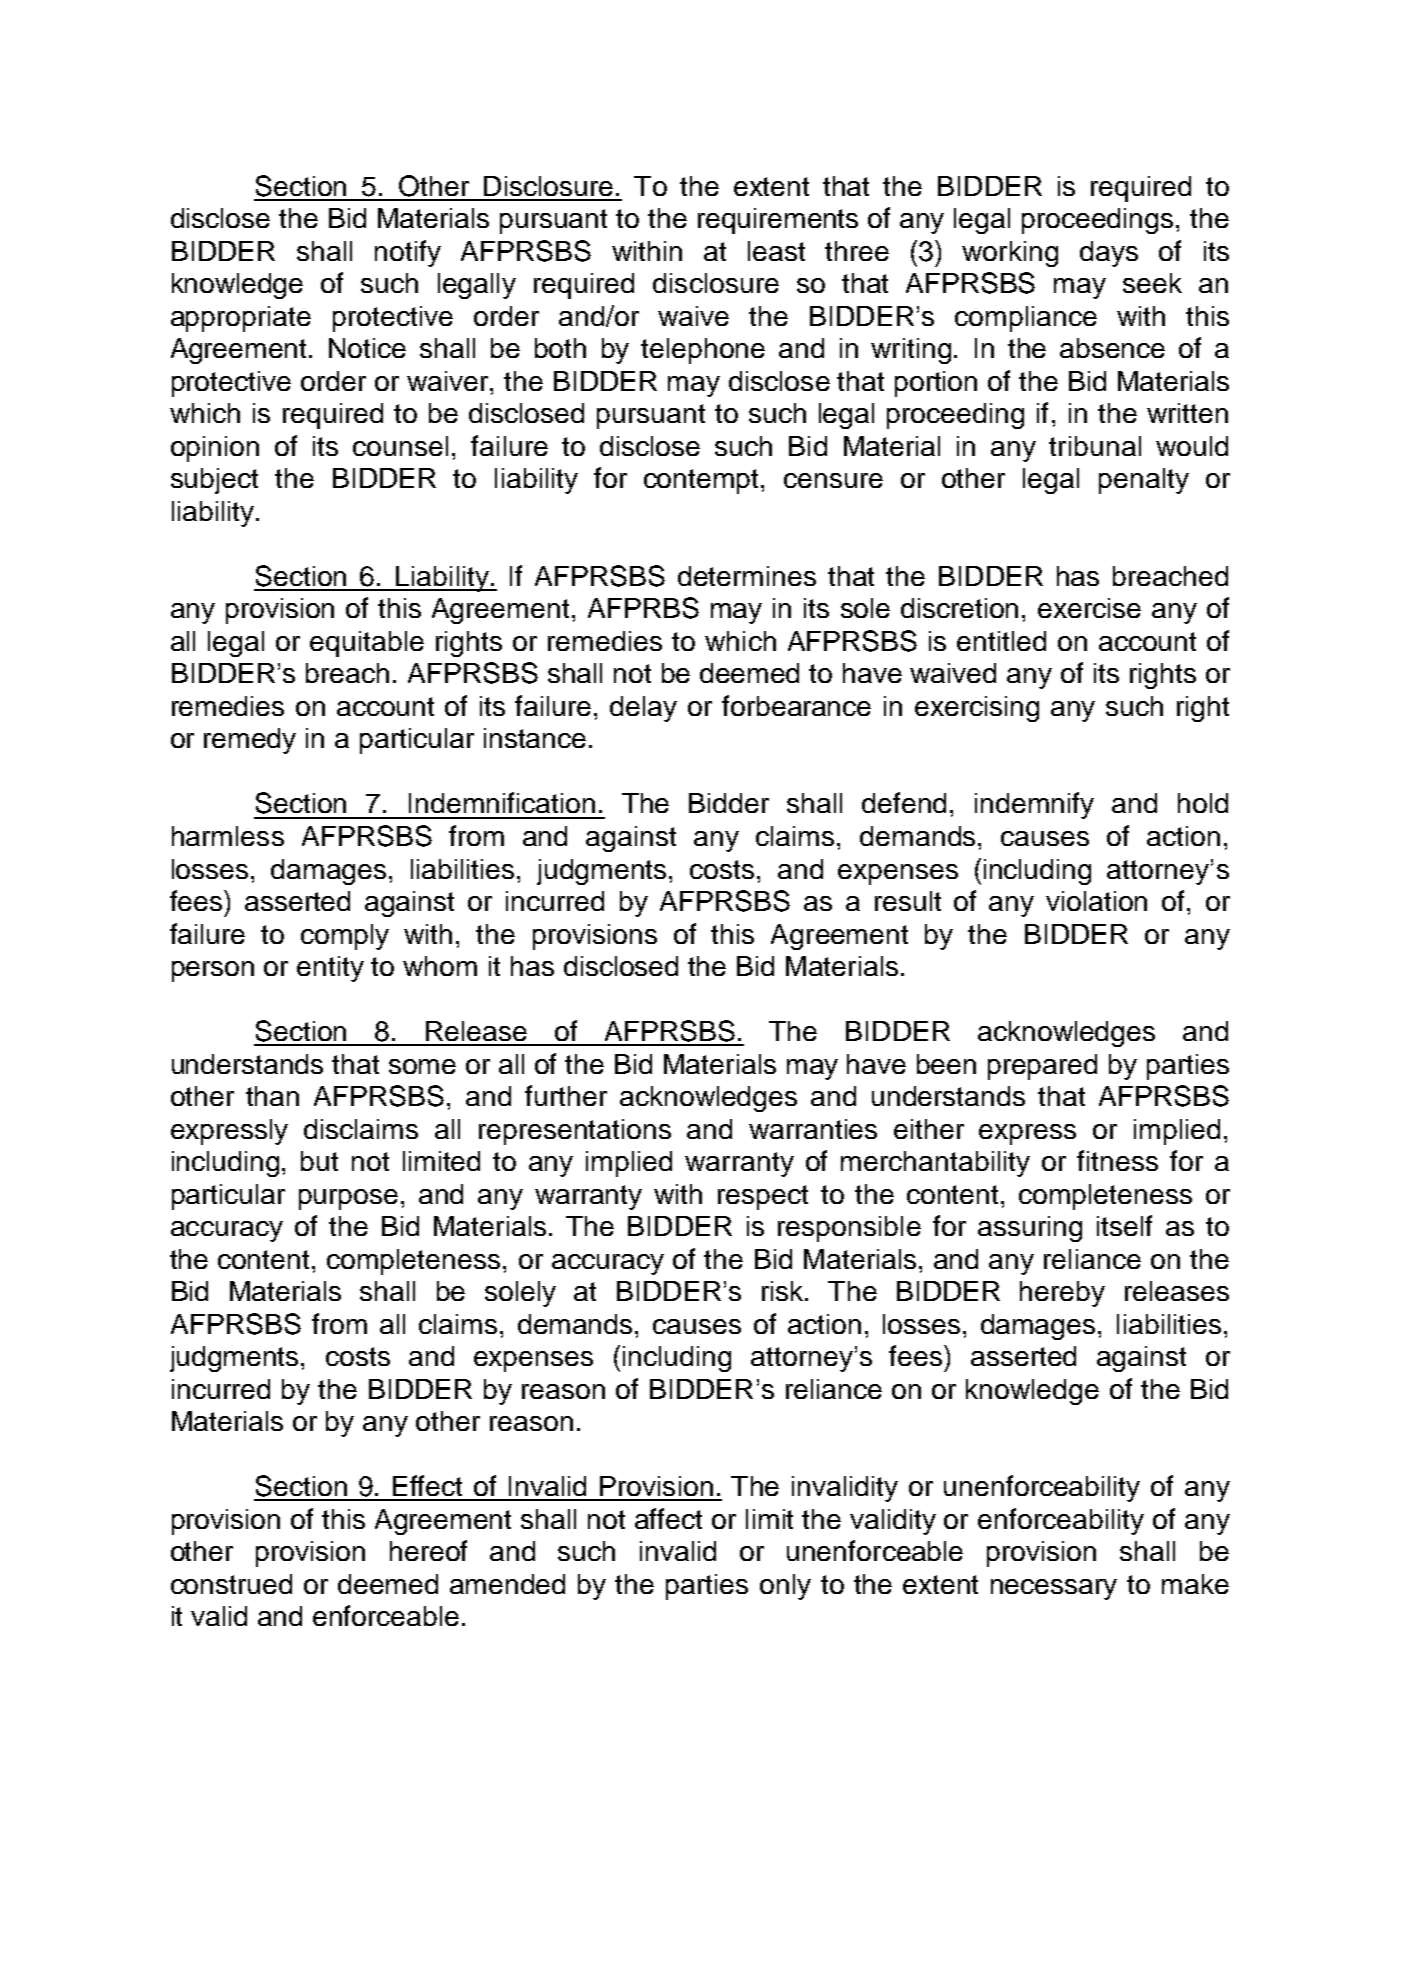 The height and width of the screenshot is (1984, 1402). What do you see at coordinates (668, 1518) in the screenshot?
I see `affect` at bounding box center [668, 1518].
